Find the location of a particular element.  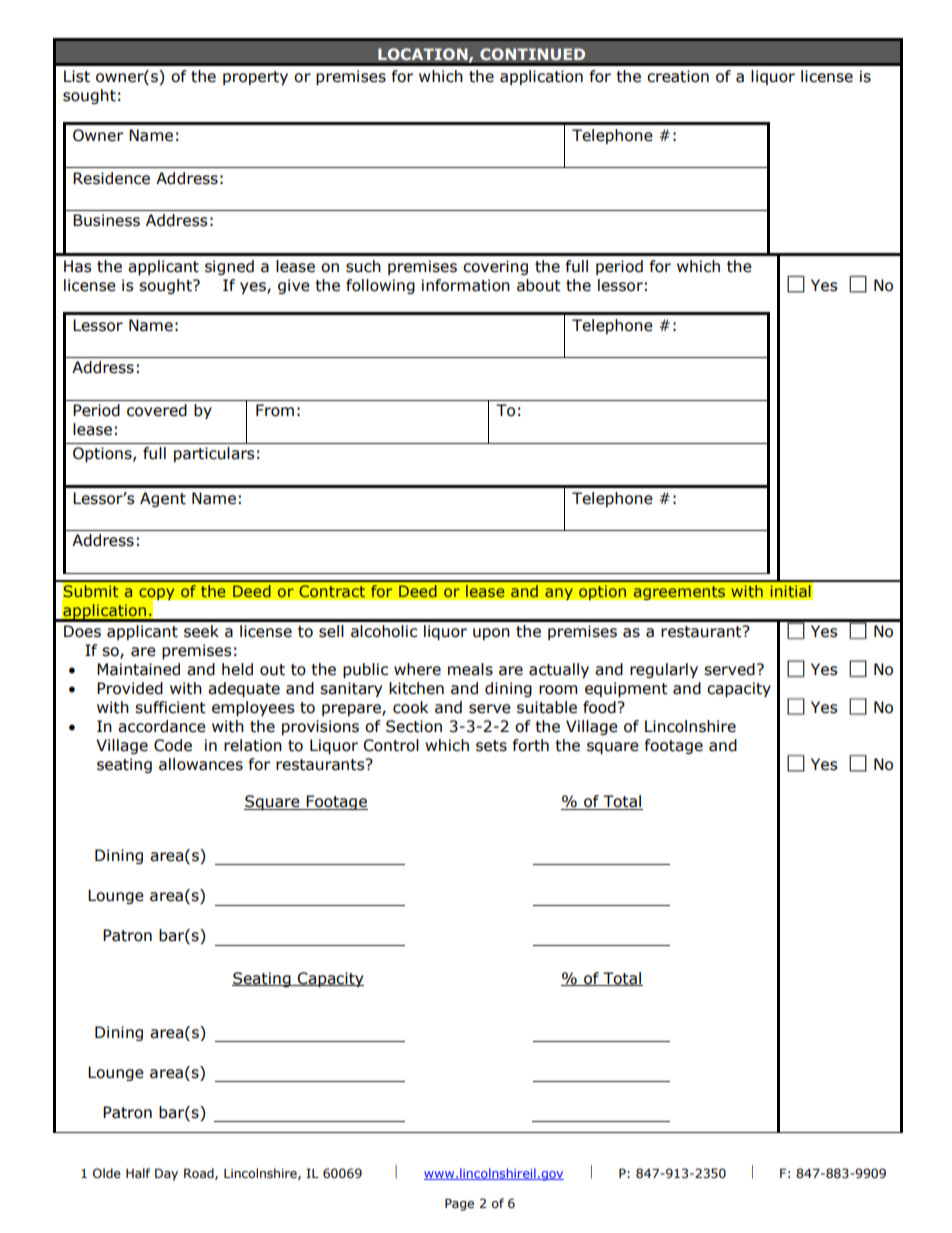

Road is located at coordinates (200, 1174).
